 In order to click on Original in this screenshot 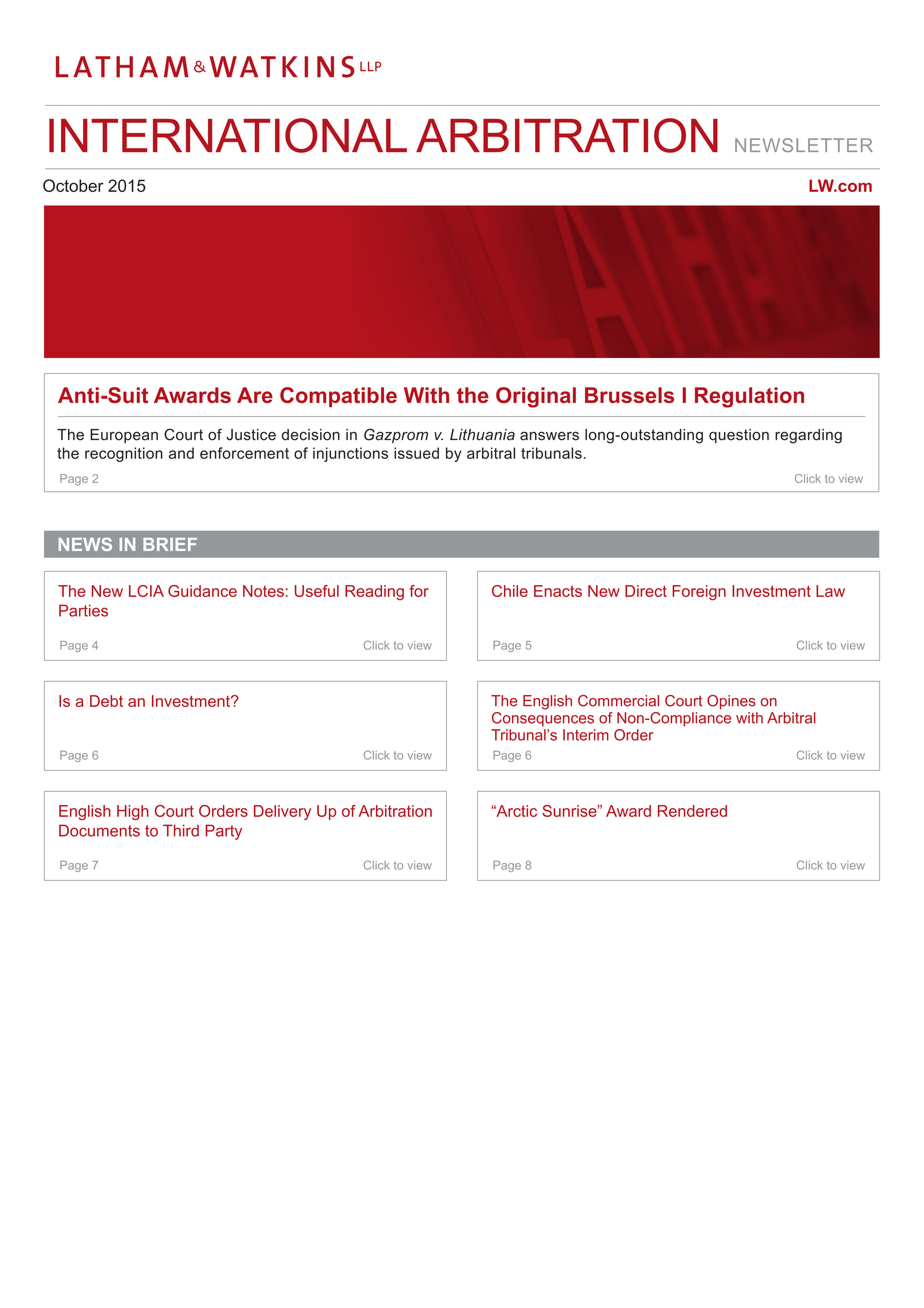, I will do `click(536, 397)`.
